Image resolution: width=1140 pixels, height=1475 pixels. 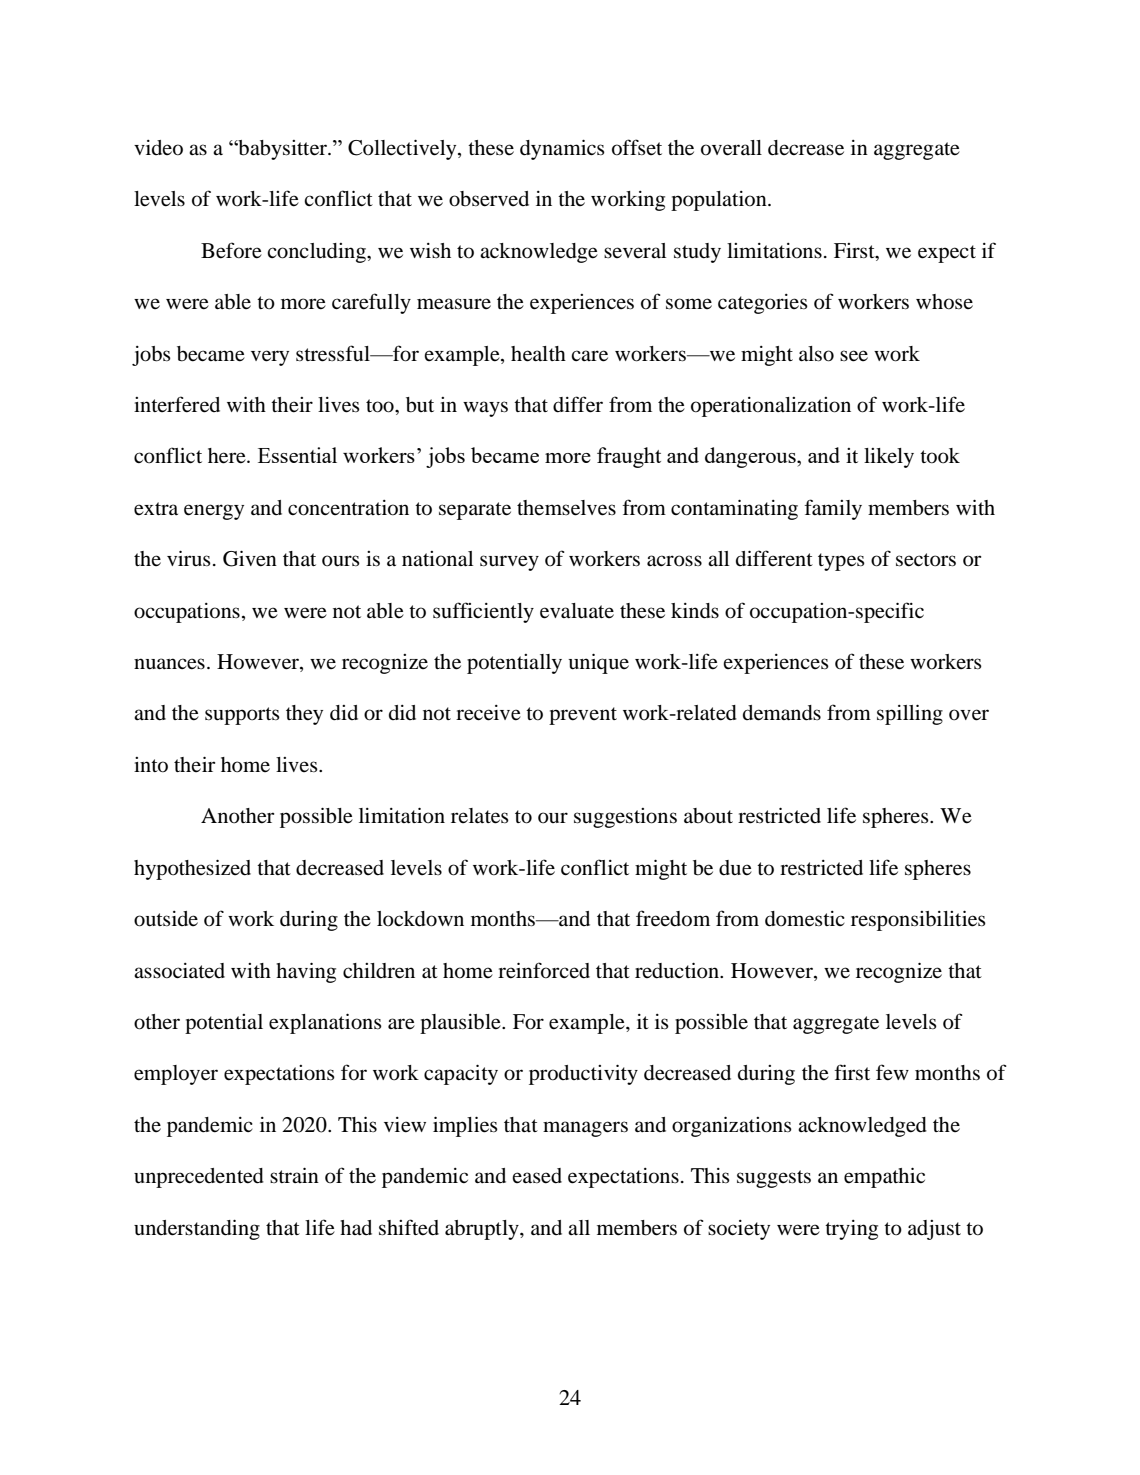 I want to click on relates, so click(x=480, y=816).
